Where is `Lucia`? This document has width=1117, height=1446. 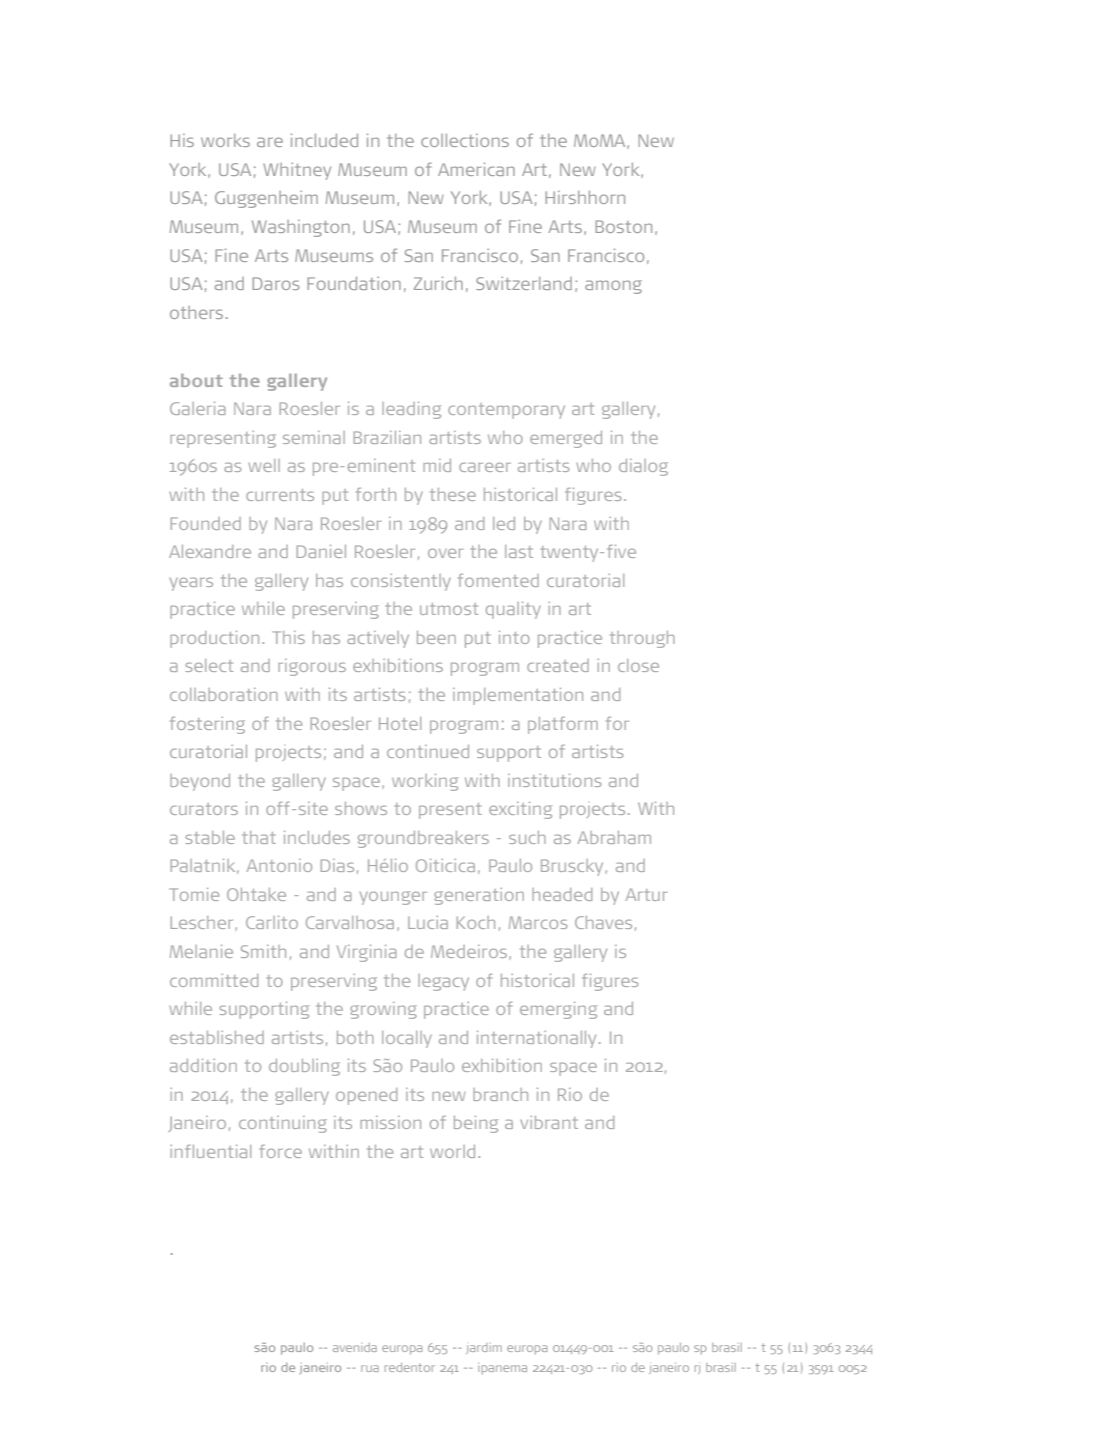 Lucia is located at coordinates (428, 922).
